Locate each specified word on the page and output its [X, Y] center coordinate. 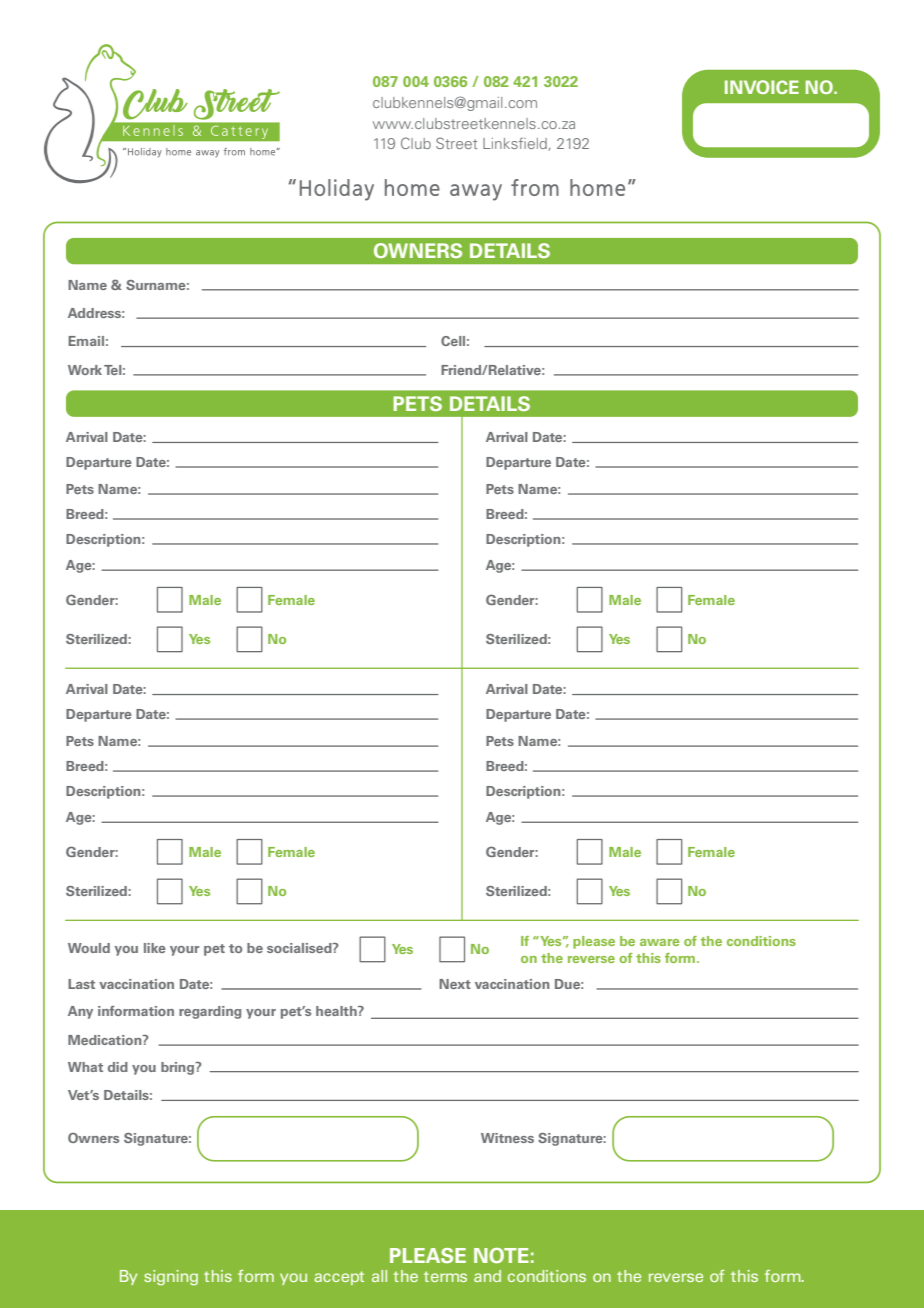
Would [89, 948]
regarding [210, 1012]
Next [455, 984]
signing [171, 1277]
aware [659, 942]
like [155, 948]
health [337, 1011]
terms [445, 1276]
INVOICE [762, 87]
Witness [507, 1138]
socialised [300, 948]
